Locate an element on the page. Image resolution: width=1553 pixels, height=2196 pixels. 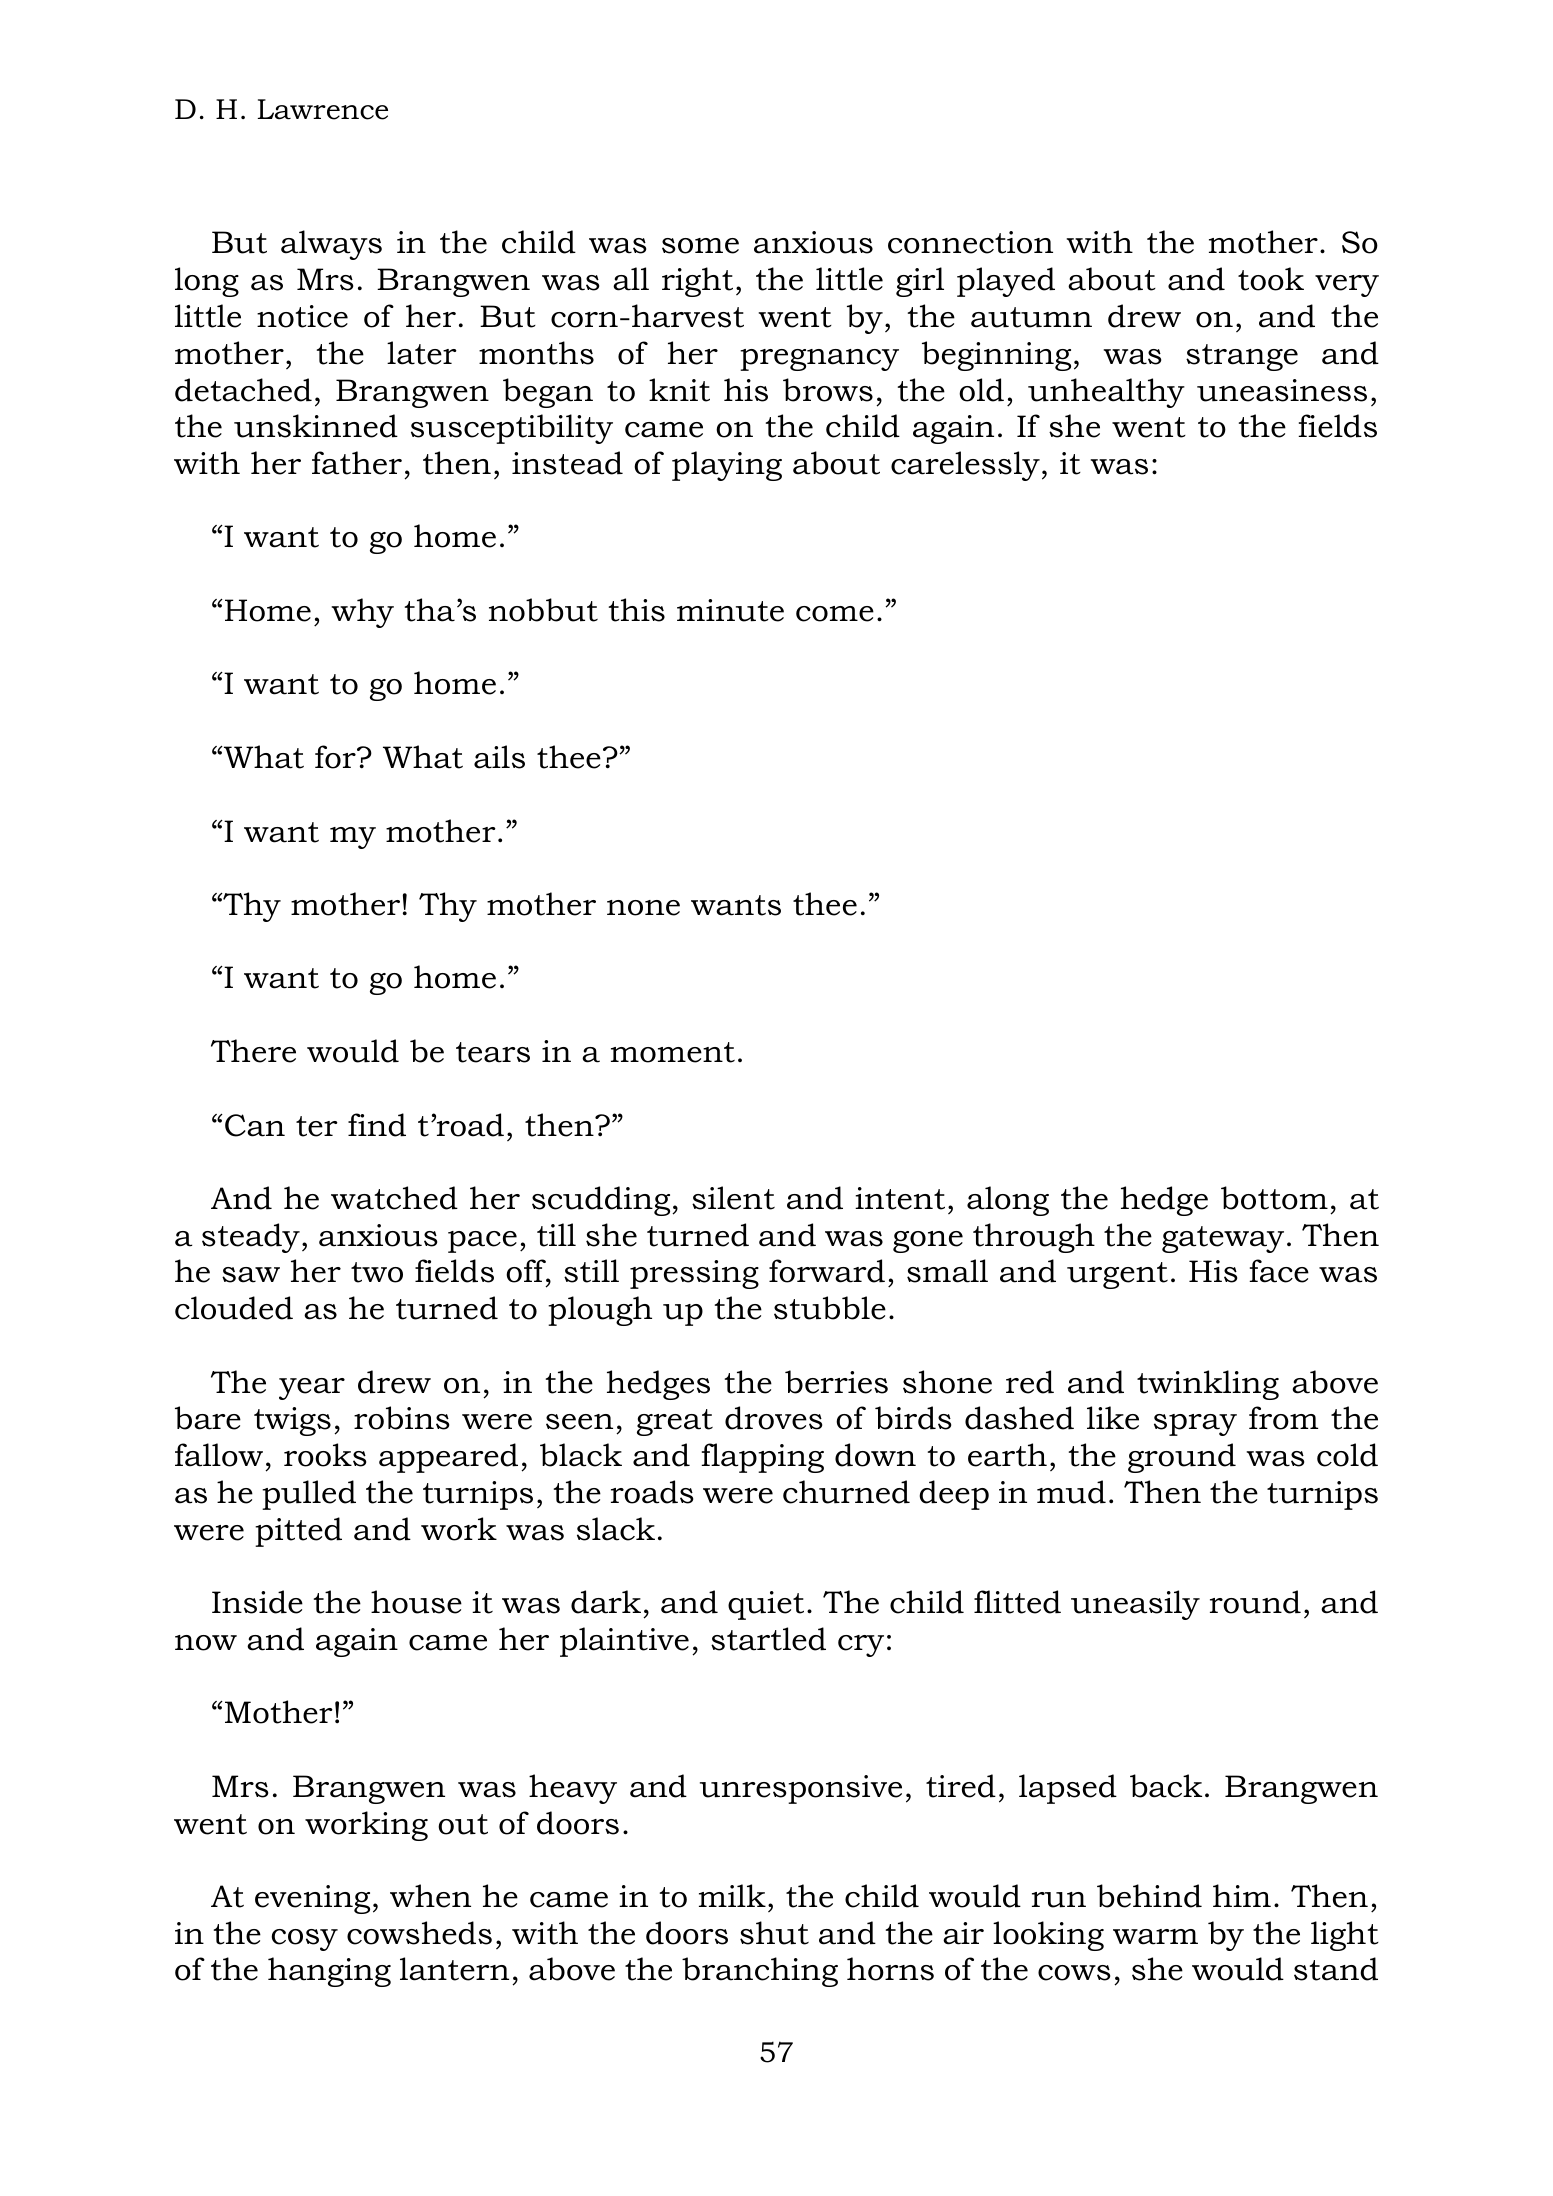
evening is located at coordinates (312, 1899).
